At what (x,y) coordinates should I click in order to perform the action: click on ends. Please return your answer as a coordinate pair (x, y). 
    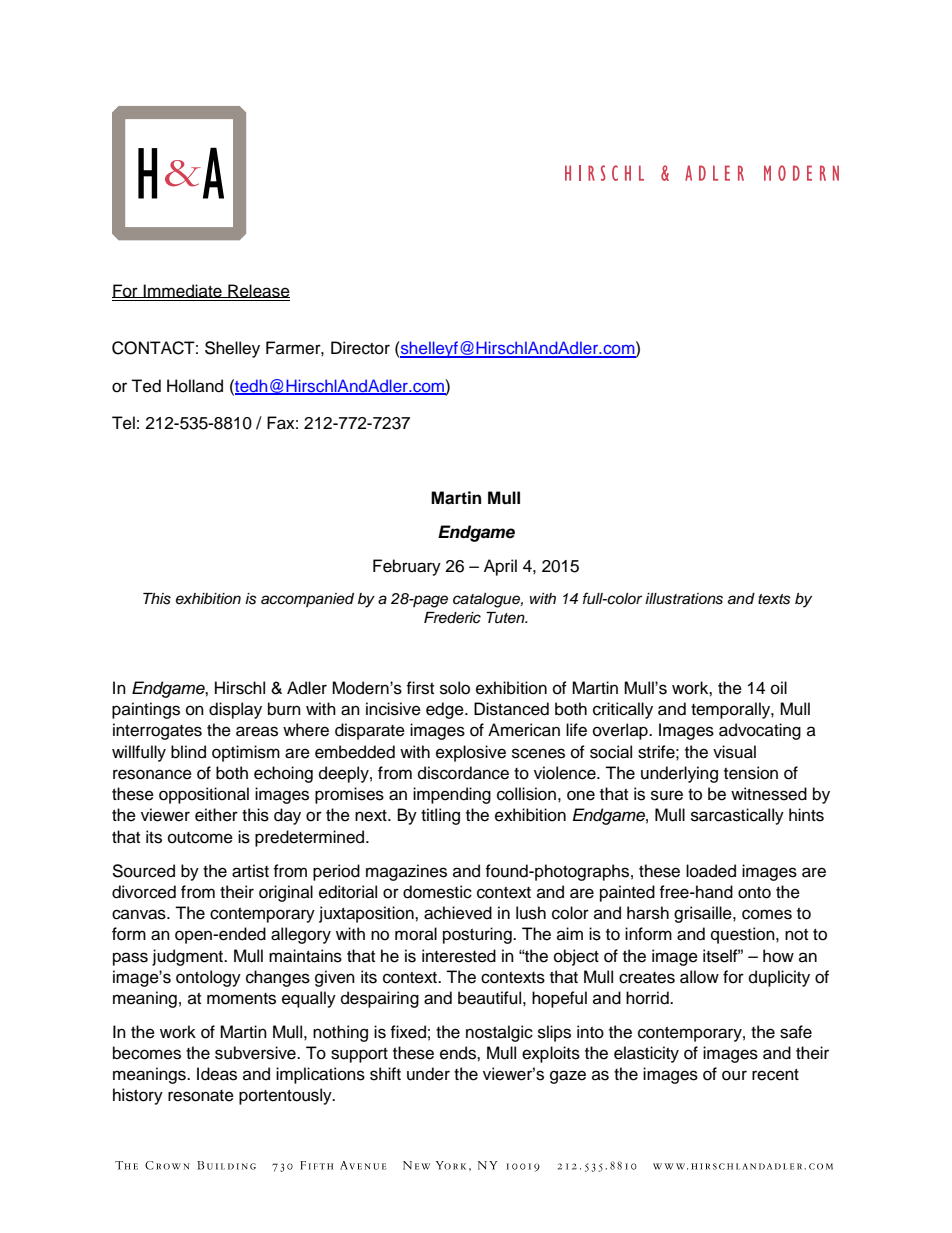
    Looking at the image, I should click on (459, 1053).
